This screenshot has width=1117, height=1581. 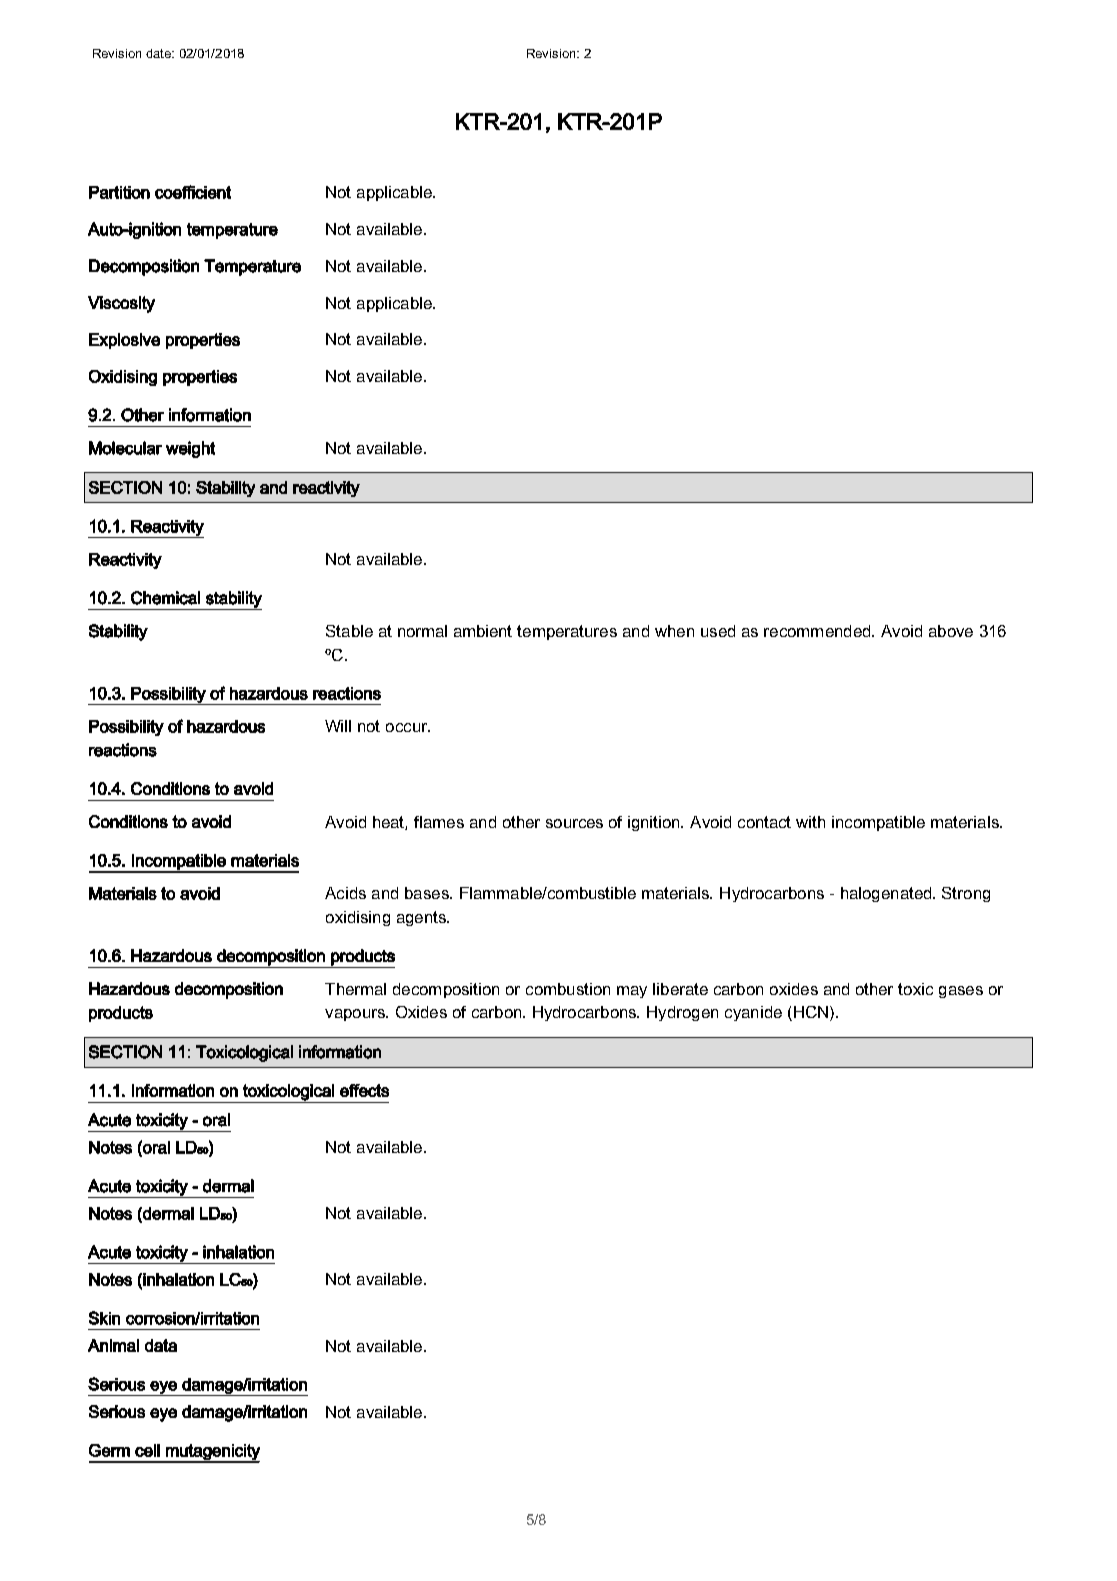 I want to click on cell, so click(x=147, y=1450).
